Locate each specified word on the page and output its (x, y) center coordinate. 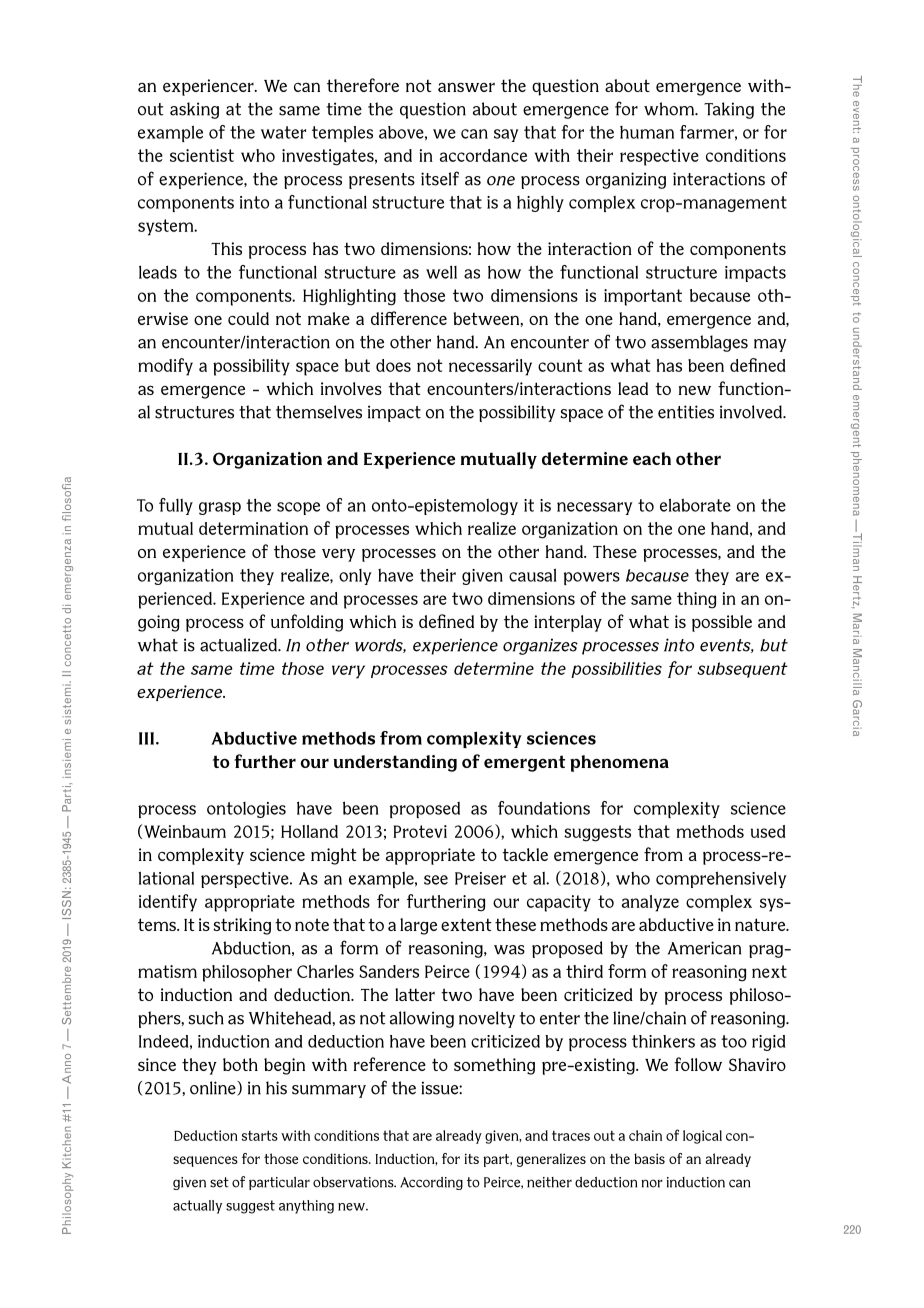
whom (670, 109)
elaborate (695, 505)
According (431, 1183)
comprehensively (721, 879)
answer (466, 87)
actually (197, 1207)
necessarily (490, 367)
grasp (220, 508)
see (436, 880)
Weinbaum (185, 831)
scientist (202, 155)
